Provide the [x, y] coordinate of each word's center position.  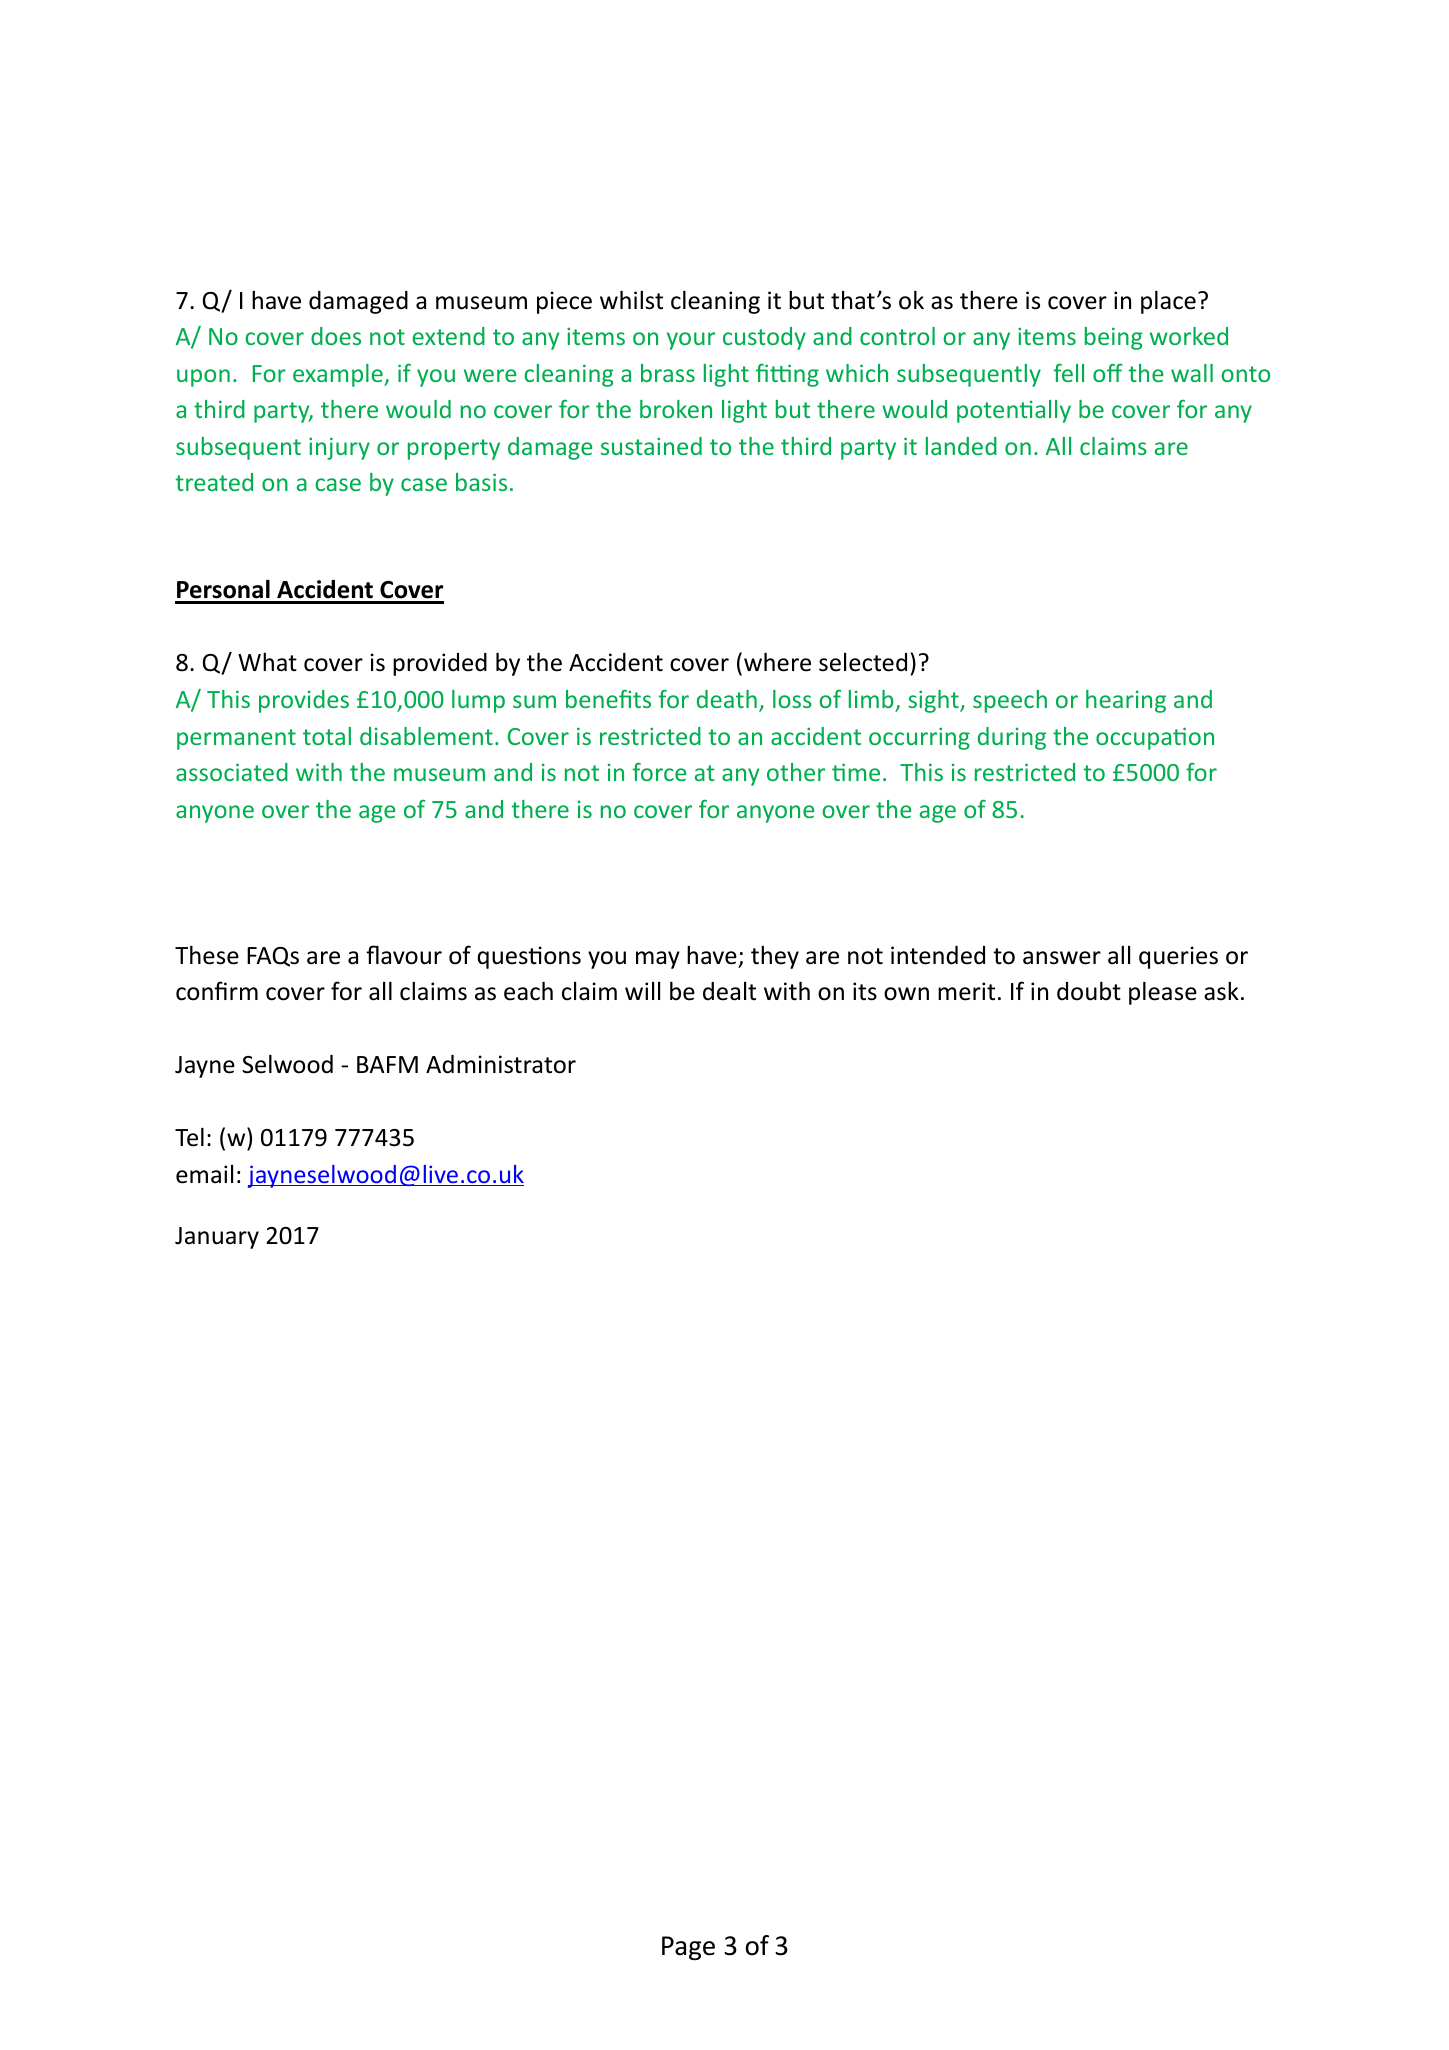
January [217, 1238]
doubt [1089, 991]
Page [688, 1948]
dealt [729, 991]
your [691, 341]
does [336, 336]
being [1114, 338]
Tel [189, 1137]
